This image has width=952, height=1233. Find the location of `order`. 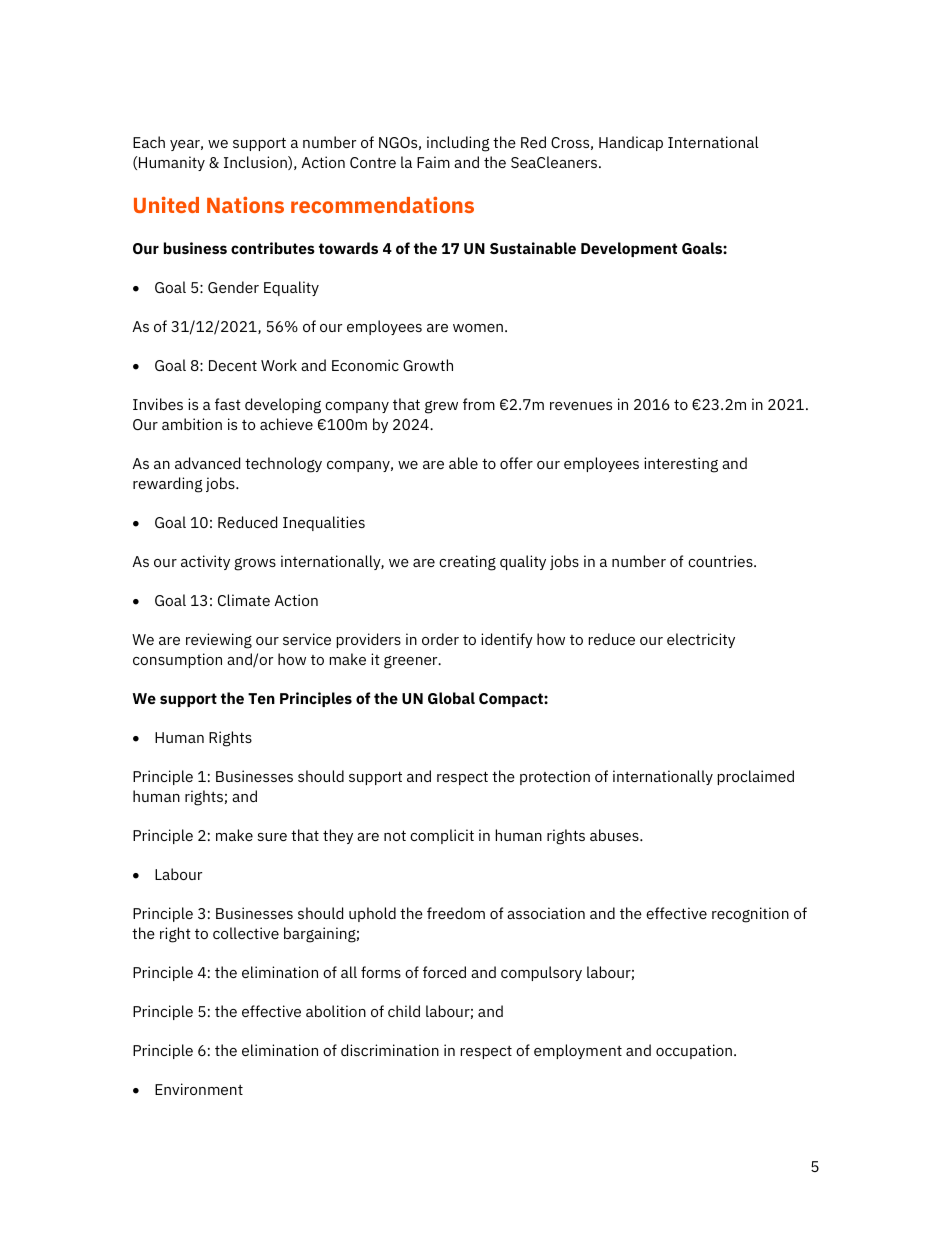

order is located at coordinates (440, 639).
